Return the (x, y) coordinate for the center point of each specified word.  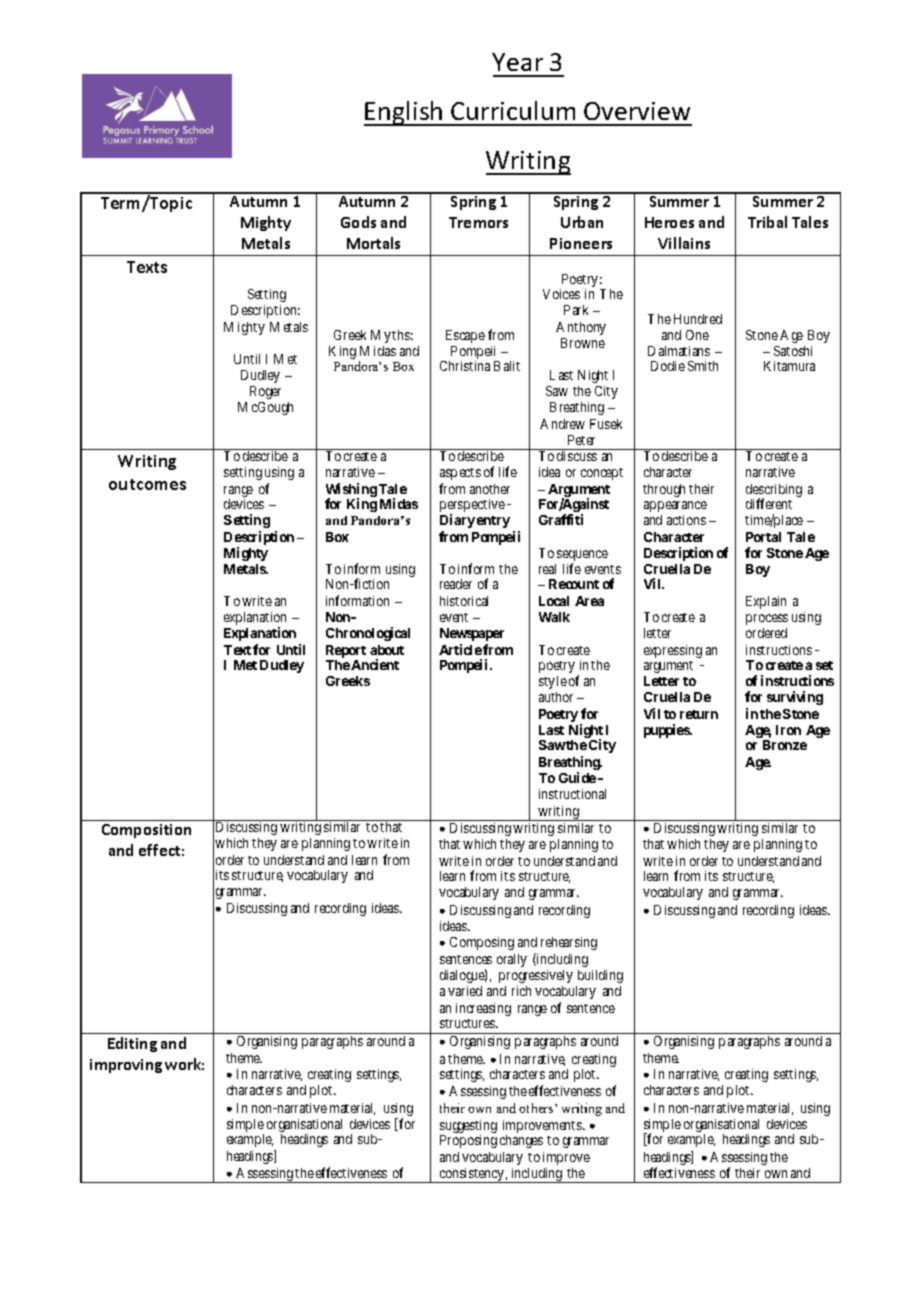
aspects (460, 474)
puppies (667, 731)
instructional (572, 794)
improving (126, 1066)
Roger (265, 392)
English (404, 113)
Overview (637, 111)
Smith (703, 366)
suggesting (468, 1128)
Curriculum (513, 110)
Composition (146, 831)
